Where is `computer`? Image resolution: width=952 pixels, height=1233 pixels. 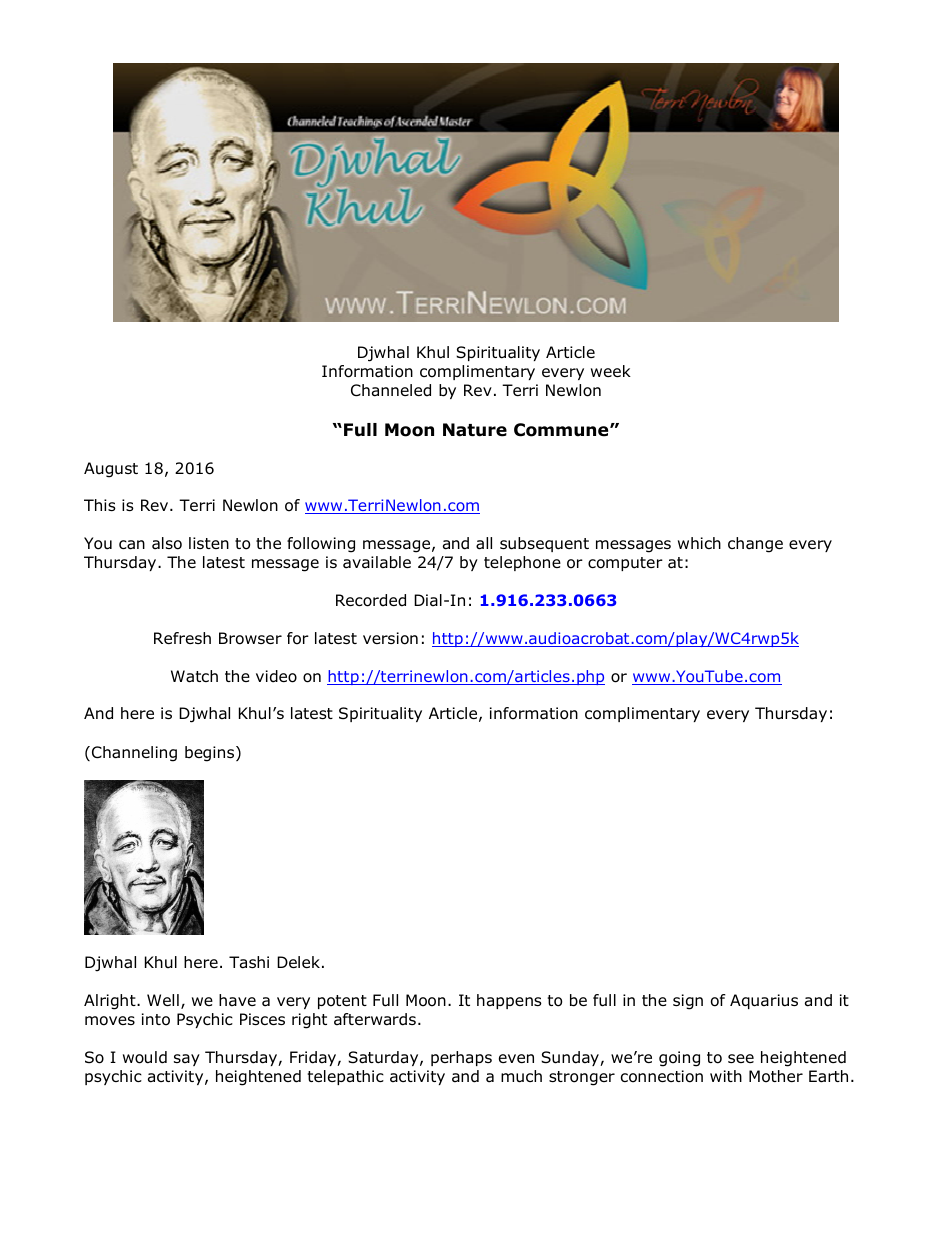 computer is located at coordinates (625, 564).
